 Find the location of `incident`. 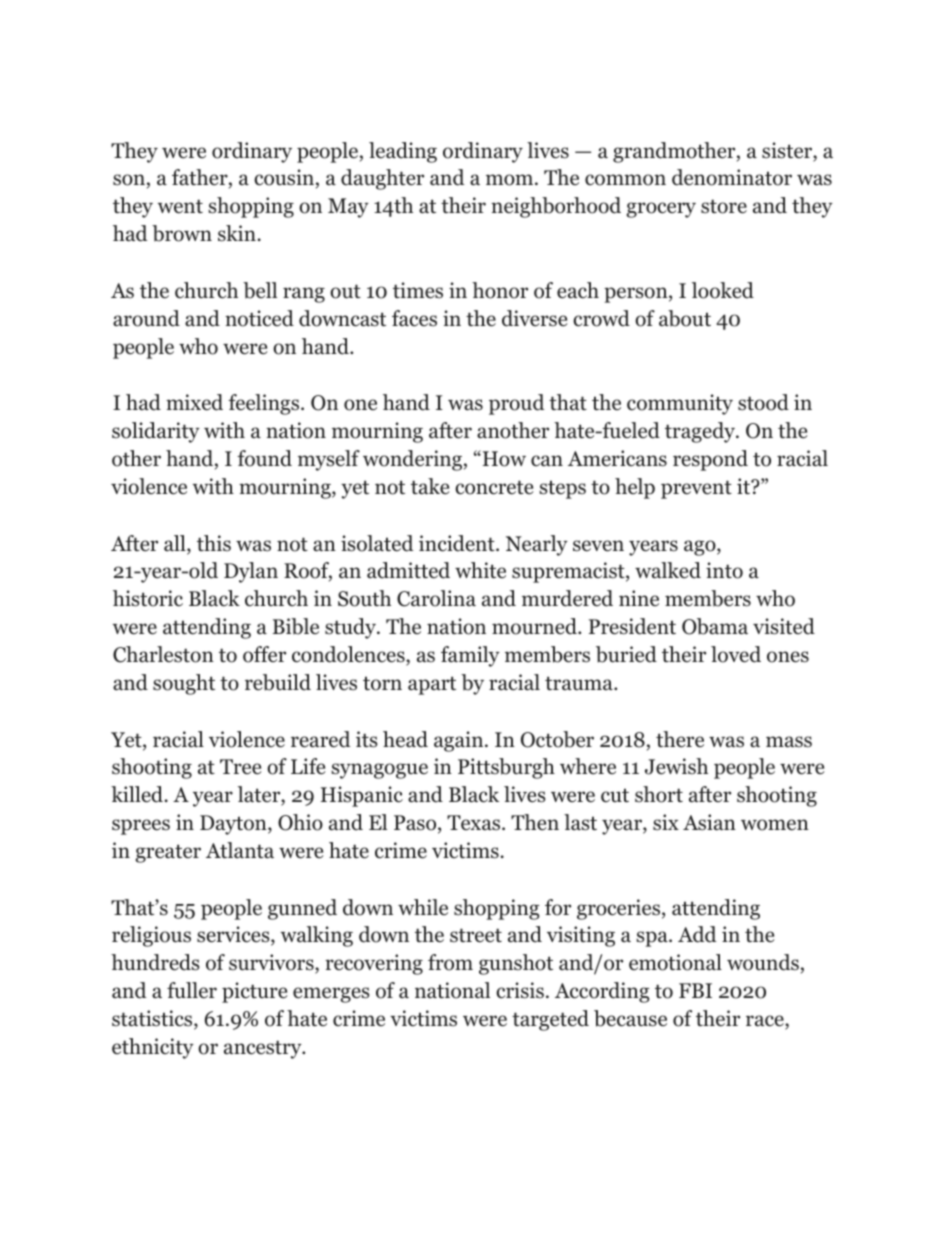

incident is located at coordinates (458, 543).
